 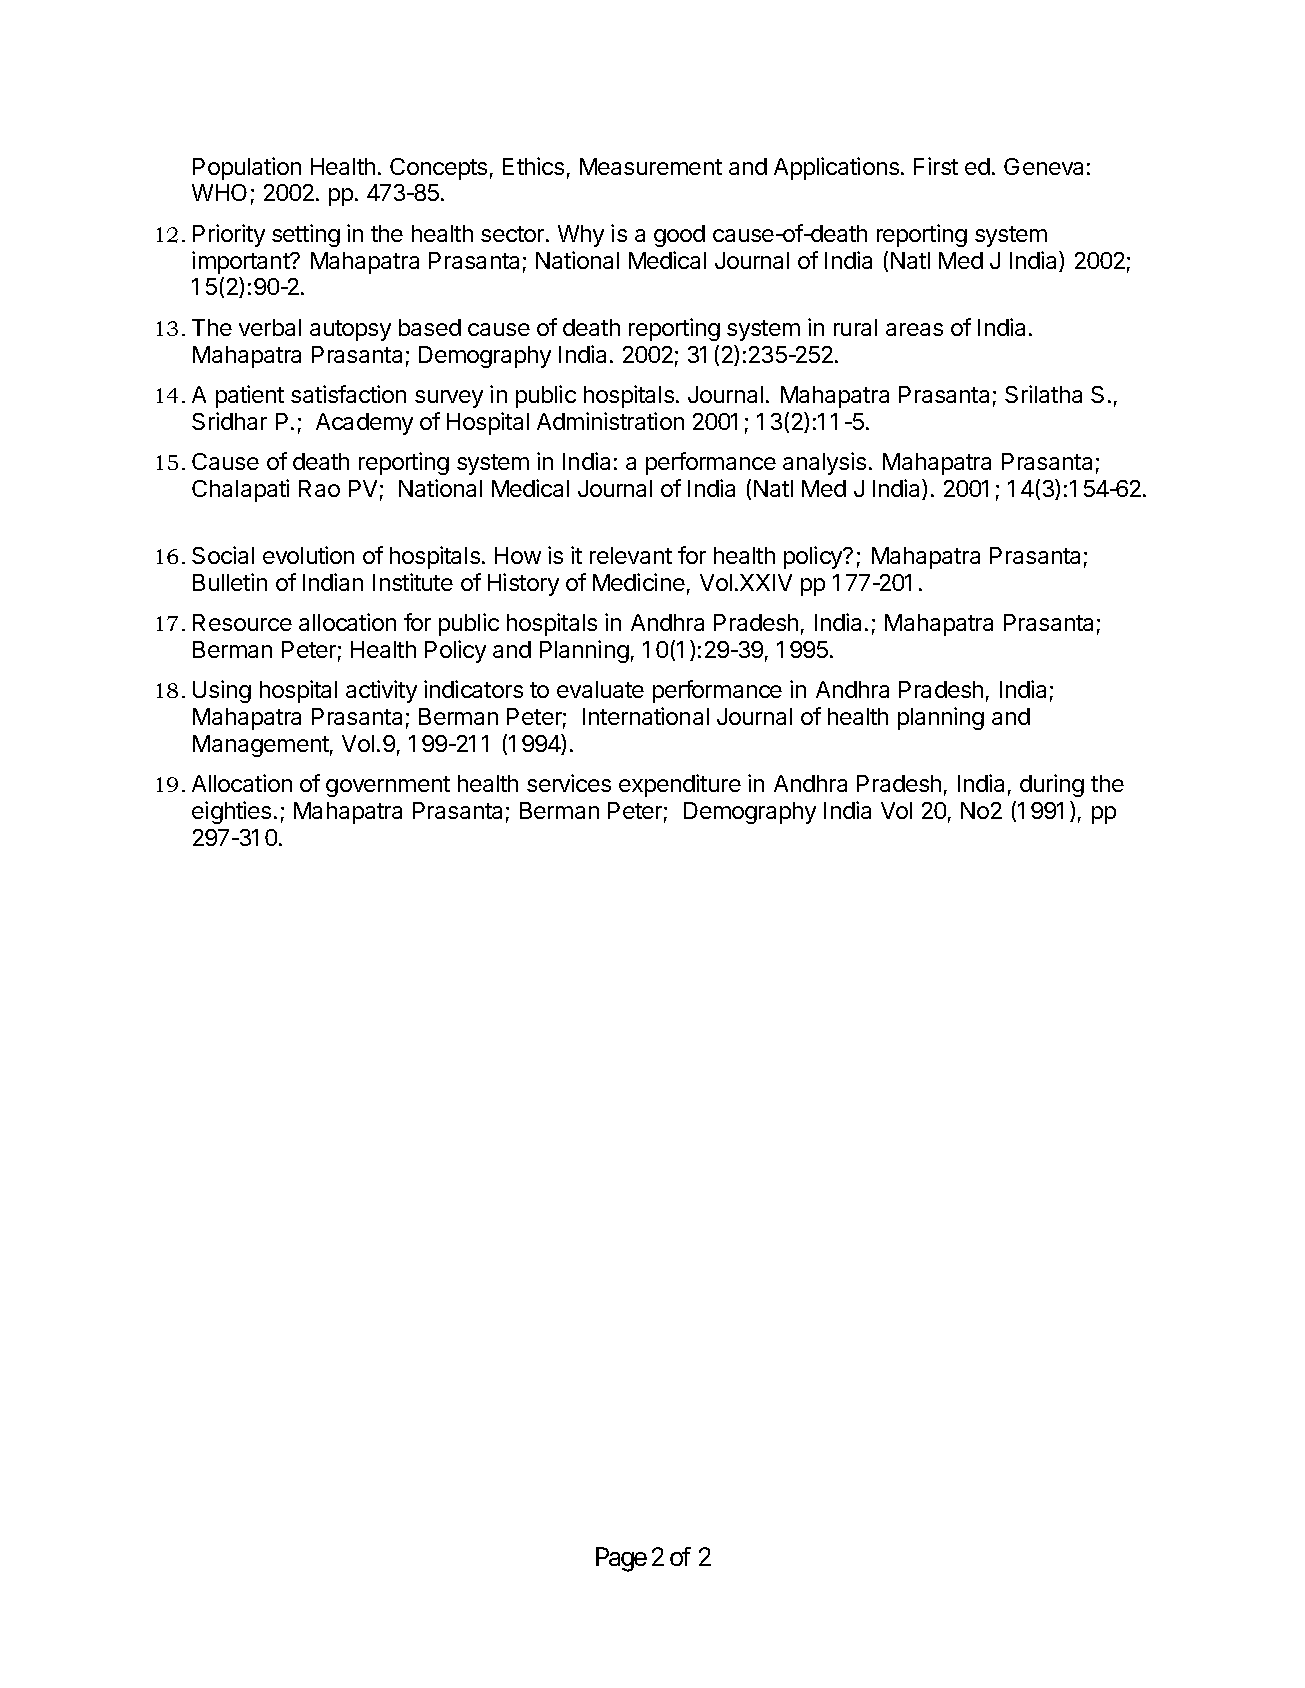 What do you see at coordinates (936, 166) in the page?
I see `First` at bounding box center [936, 166].
